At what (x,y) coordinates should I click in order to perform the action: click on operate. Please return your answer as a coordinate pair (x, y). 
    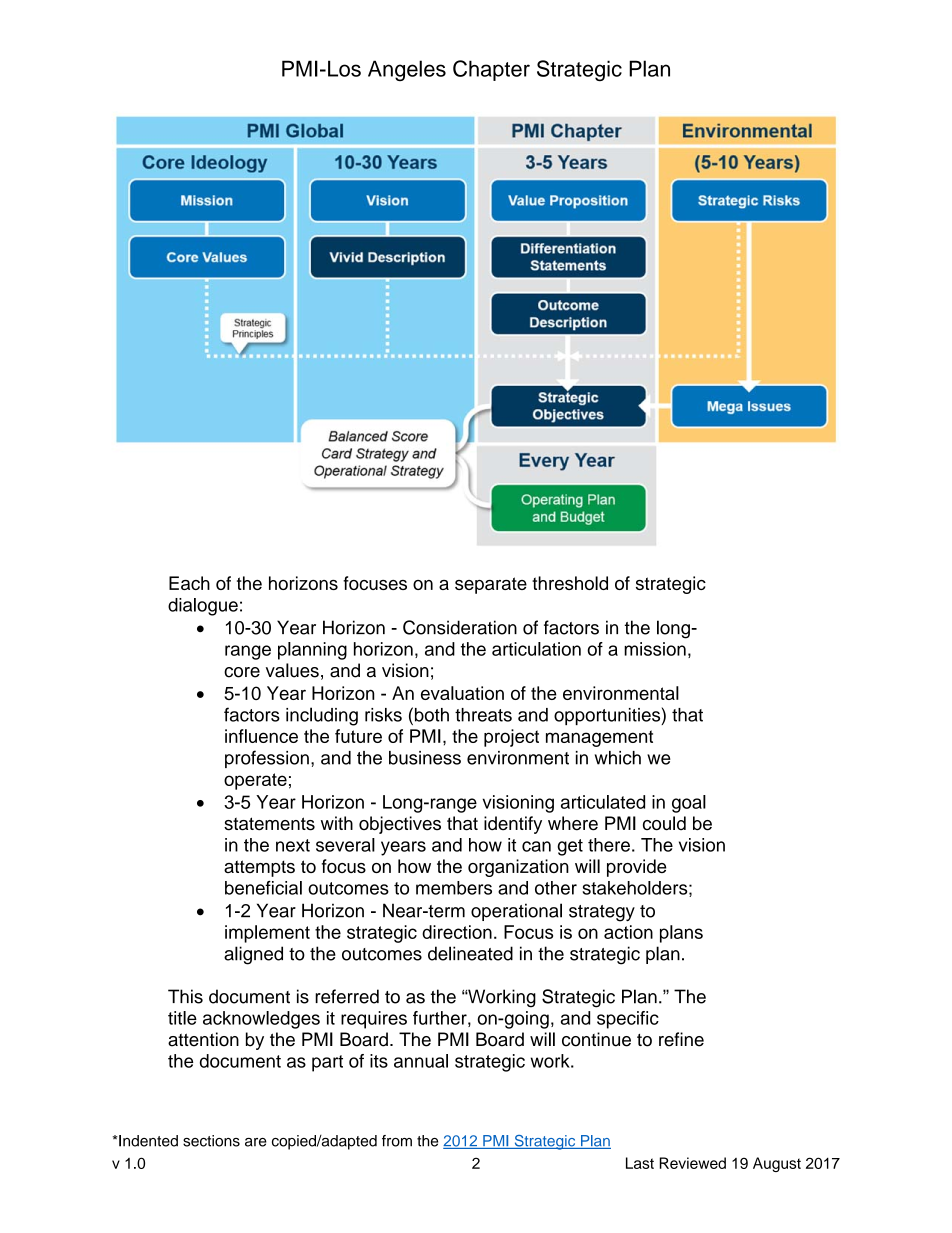
    Looking at the image, I should click on (255, 781).
